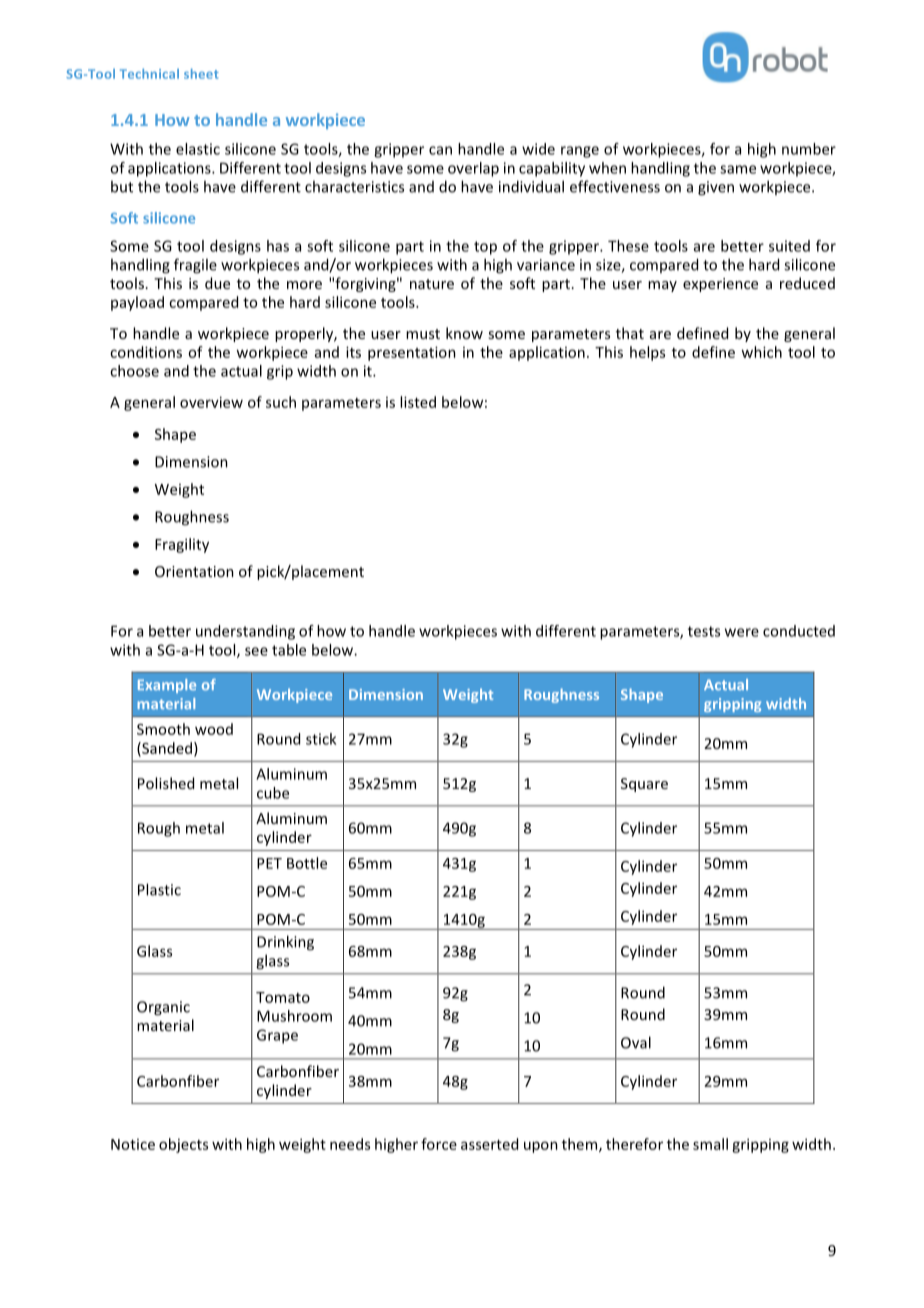  Describe the element at coordinates (183, 1145) in the page. I see `objects` at that location.
